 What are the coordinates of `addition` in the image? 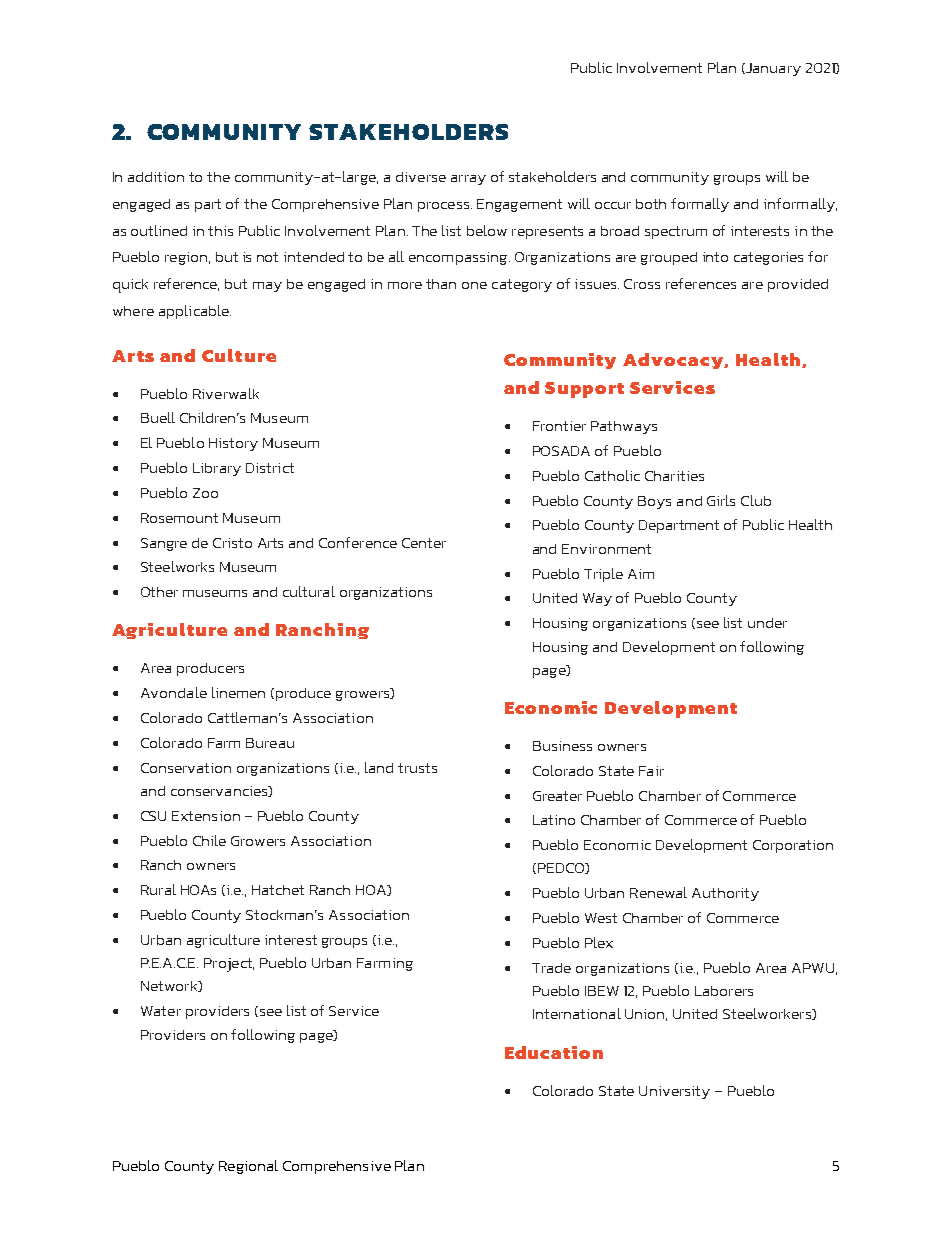 It's located at (156, 177).
